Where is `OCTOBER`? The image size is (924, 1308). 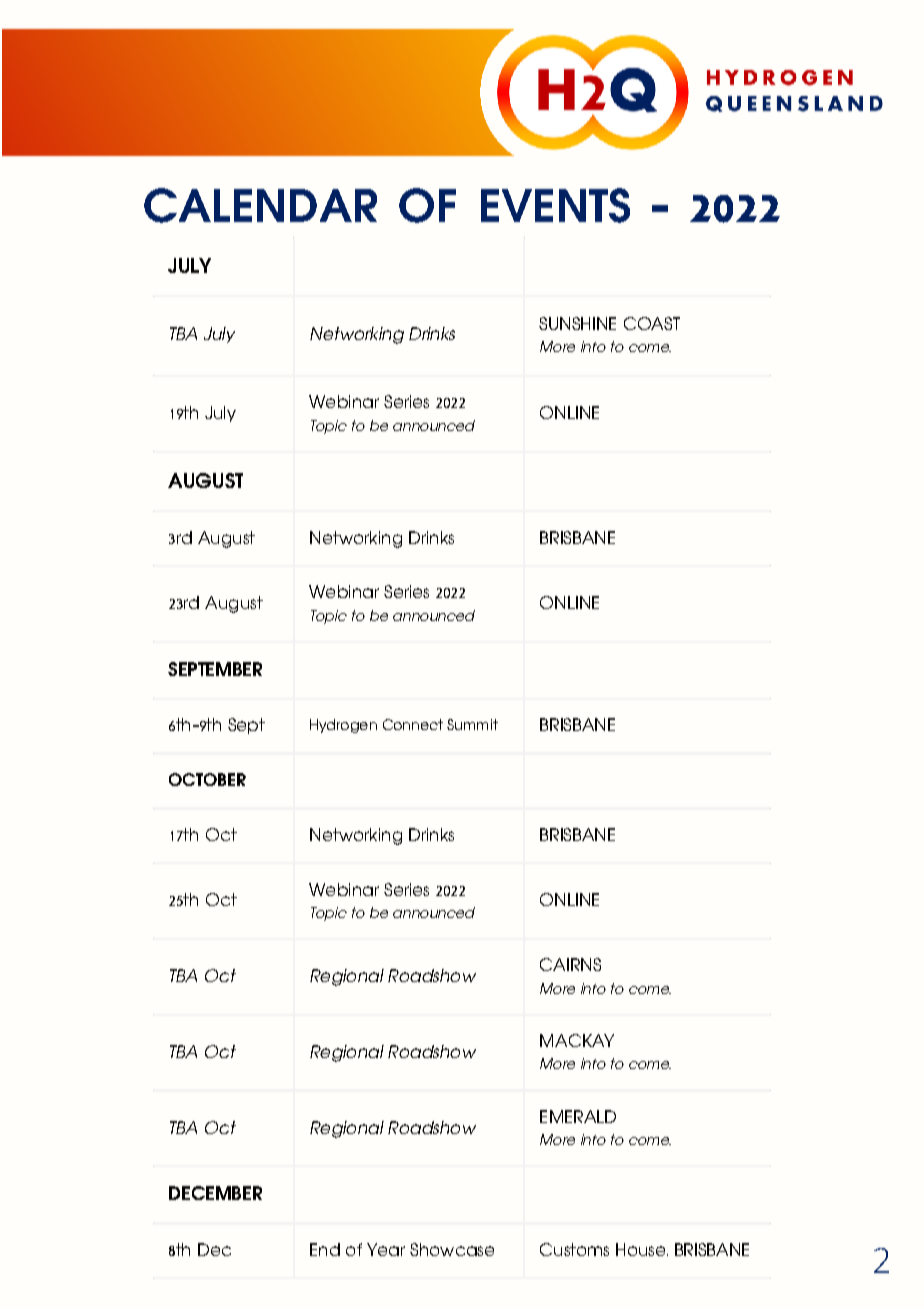 OCTOBER is located at coordinates (207, 779).
